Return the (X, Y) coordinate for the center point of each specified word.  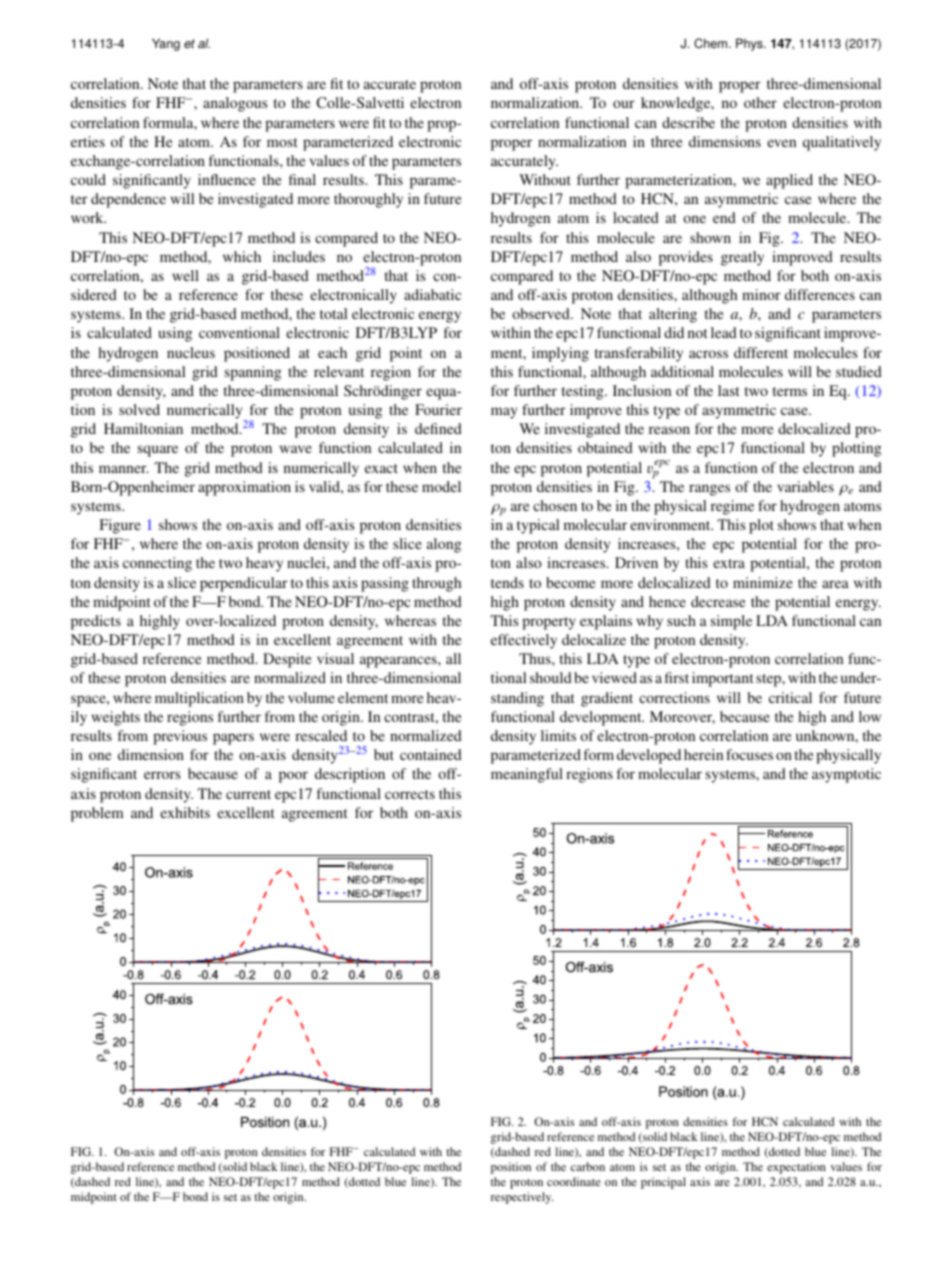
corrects (410, 794)
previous (180, 737)
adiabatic (432, 294)
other (760, 102)
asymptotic (846, 775)
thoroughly (368, 200)
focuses (749, 754)
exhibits (185, 812)
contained (431, 754)
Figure (120, 526)
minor (761, 294)
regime (732, 507)
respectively (522, 1198)
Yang (166, 44)
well (185, 275)
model (441, 486)
